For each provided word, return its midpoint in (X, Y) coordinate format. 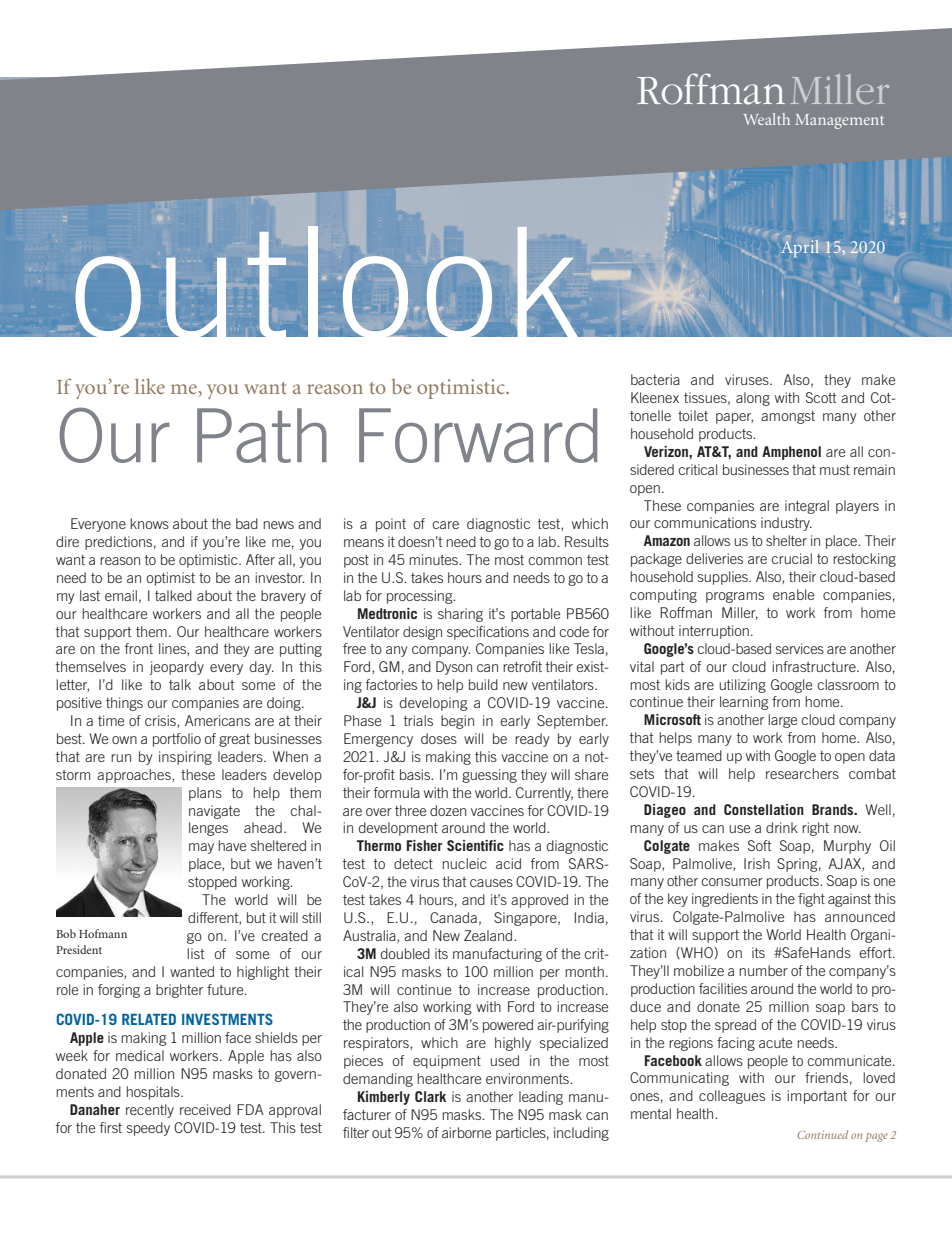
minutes (434, 559)
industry (786, 524)
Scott (821, 397)
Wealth (766, 119)
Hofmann (103, 933)
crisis (161, 721)
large (782, 721)
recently (150, 1111)
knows (149, 523)
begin (457, 722)
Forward (478, 435)
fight (811, 900)
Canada (453, 917)
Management (839, 121)
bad (247, 523)
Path (262, 435)
